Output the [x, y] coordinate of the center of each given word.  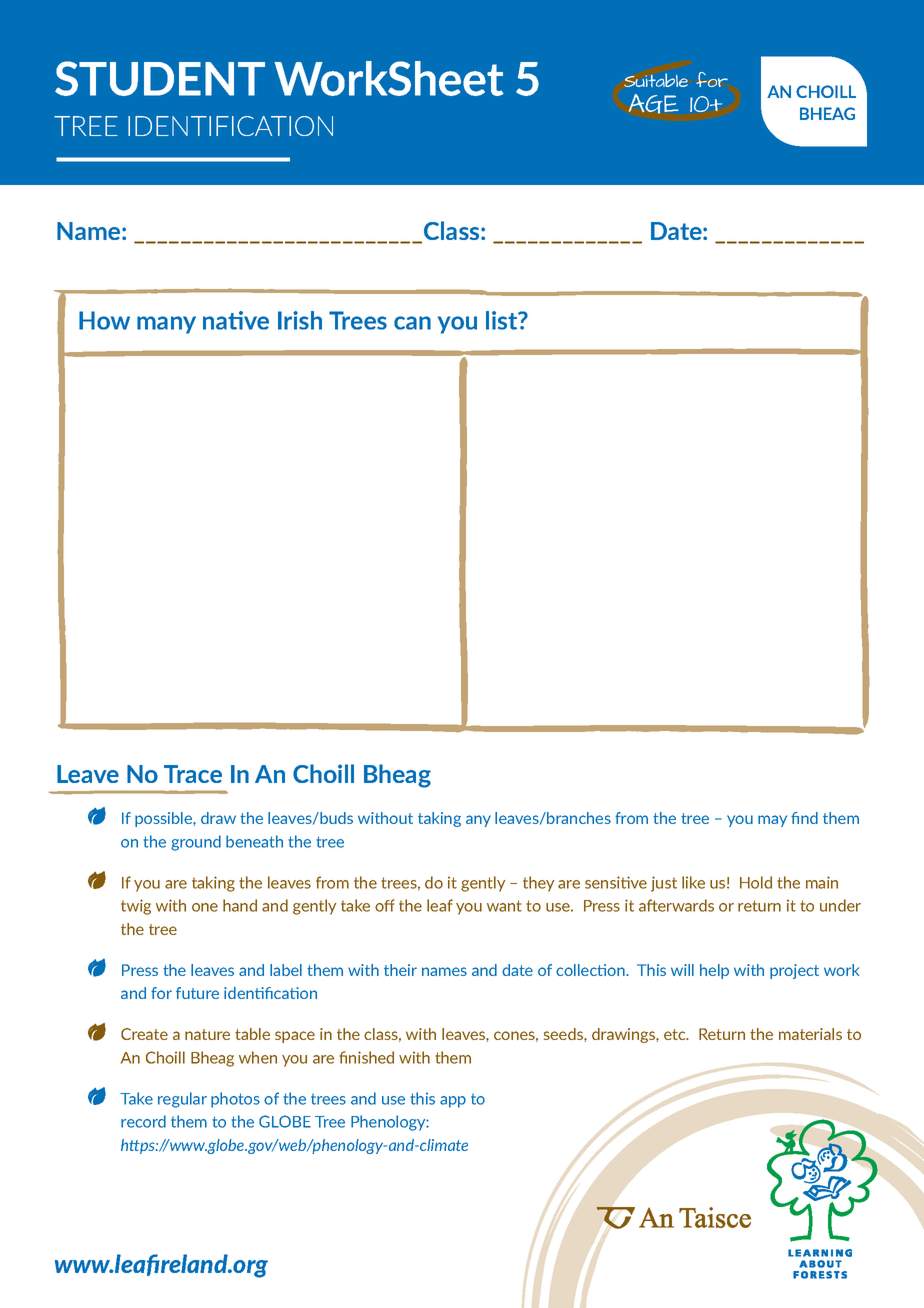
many [166, 325]
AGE [654, 104]
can [412, 323]
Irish [300, 320]
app [453, 1102]
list [503, 320]
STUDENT [160, 78]
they [538, 884]
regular [182, 1100]
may [772, 821]
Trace [193, 774]
